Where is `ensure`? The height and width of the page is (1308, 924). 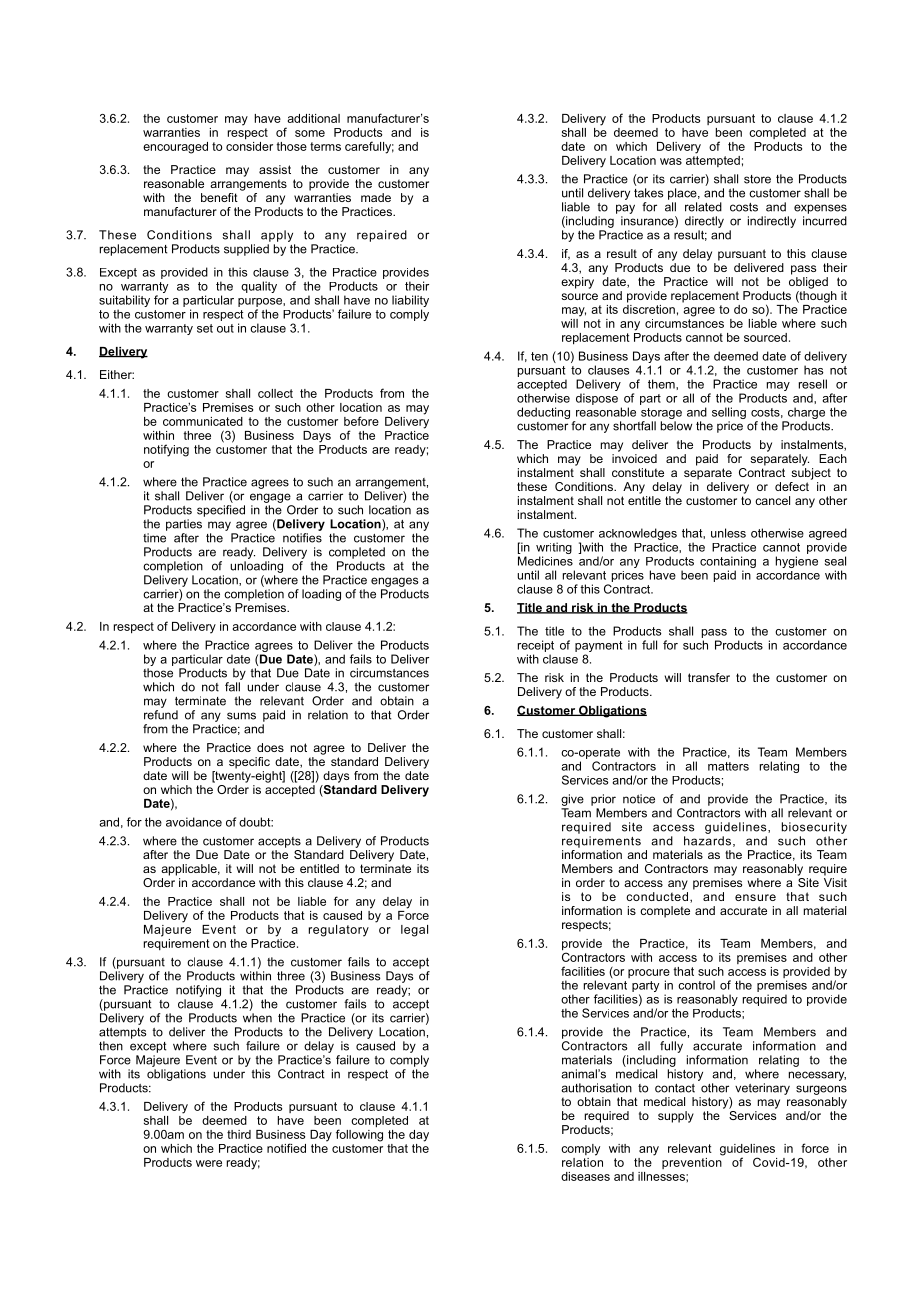 ensure is located at coordinates (755, 897).
